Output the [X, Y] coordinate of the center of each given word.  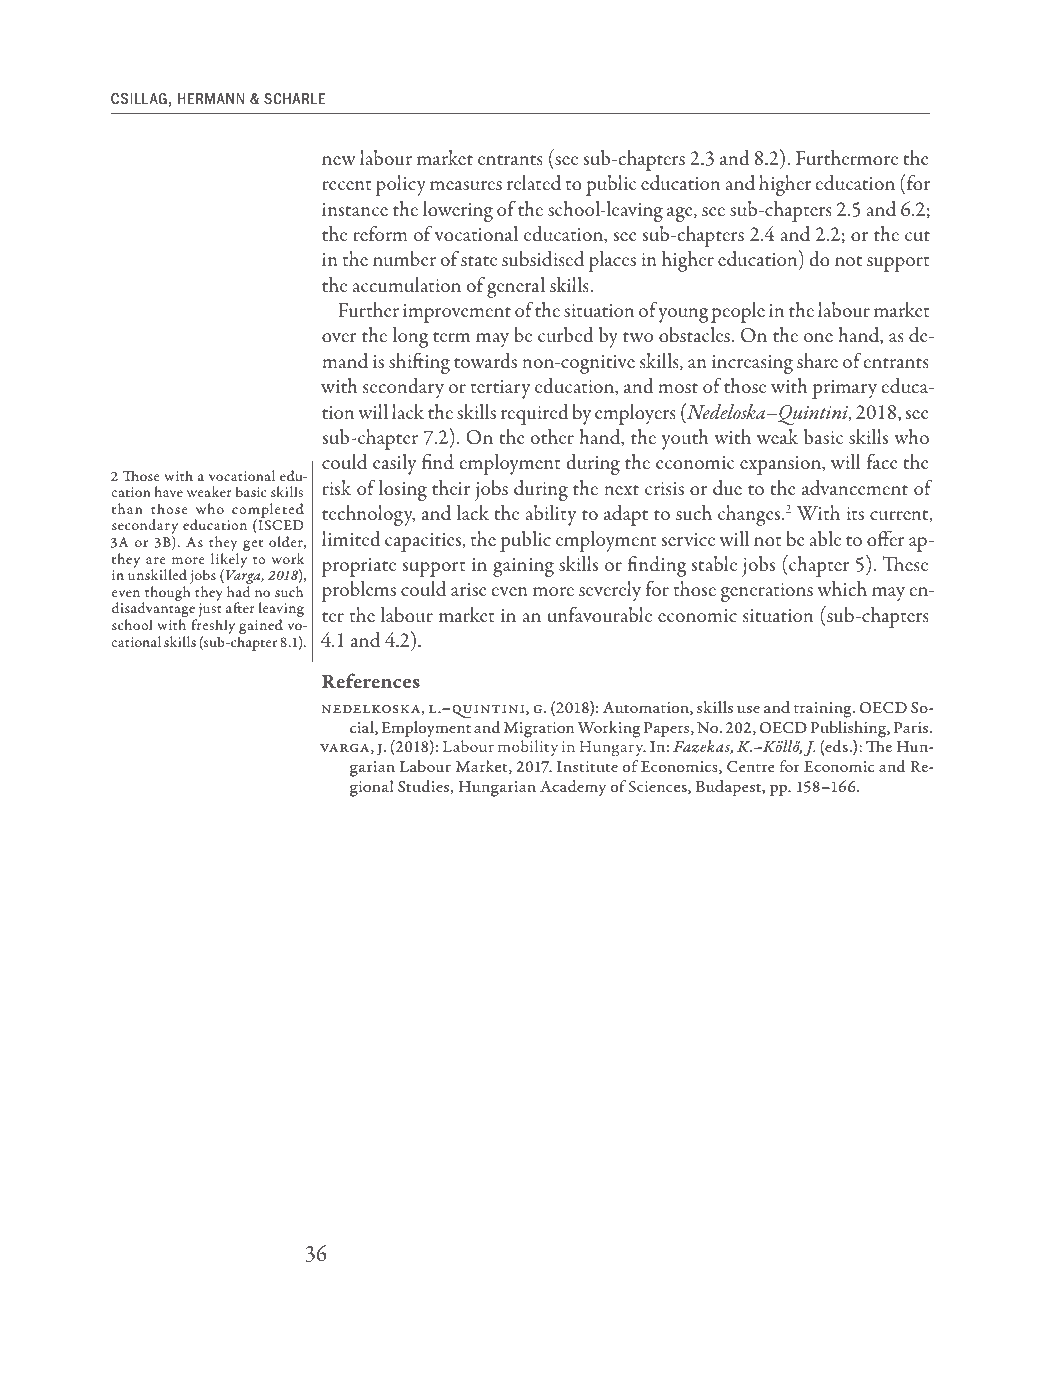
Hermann [211, 98]
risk [336, 487]
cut [917, 236]
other [552, 436]
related [534, 183]
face [882, 461]
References [371, 681]
